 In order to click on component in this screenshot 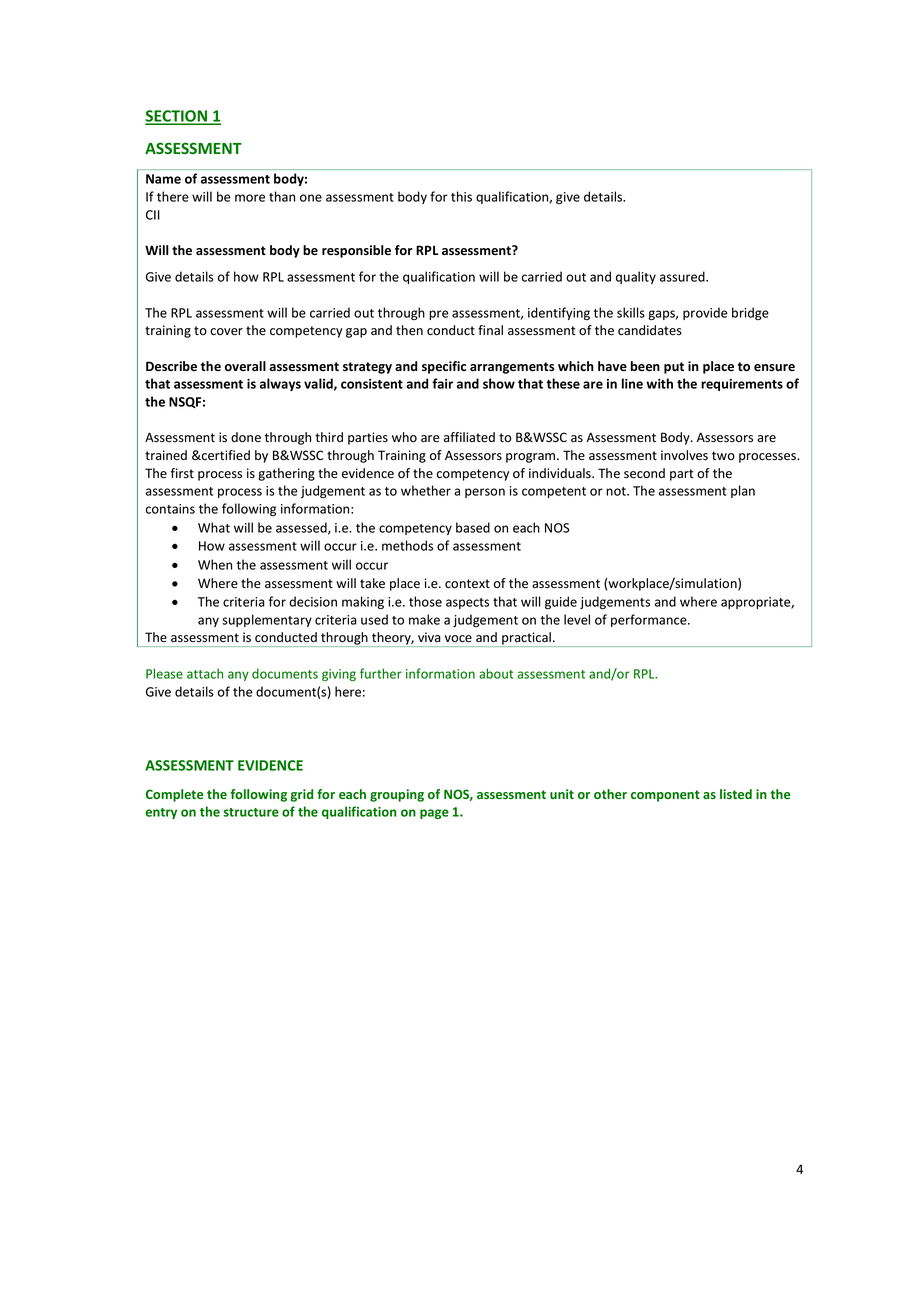, I will do `click(665, 796)`.
